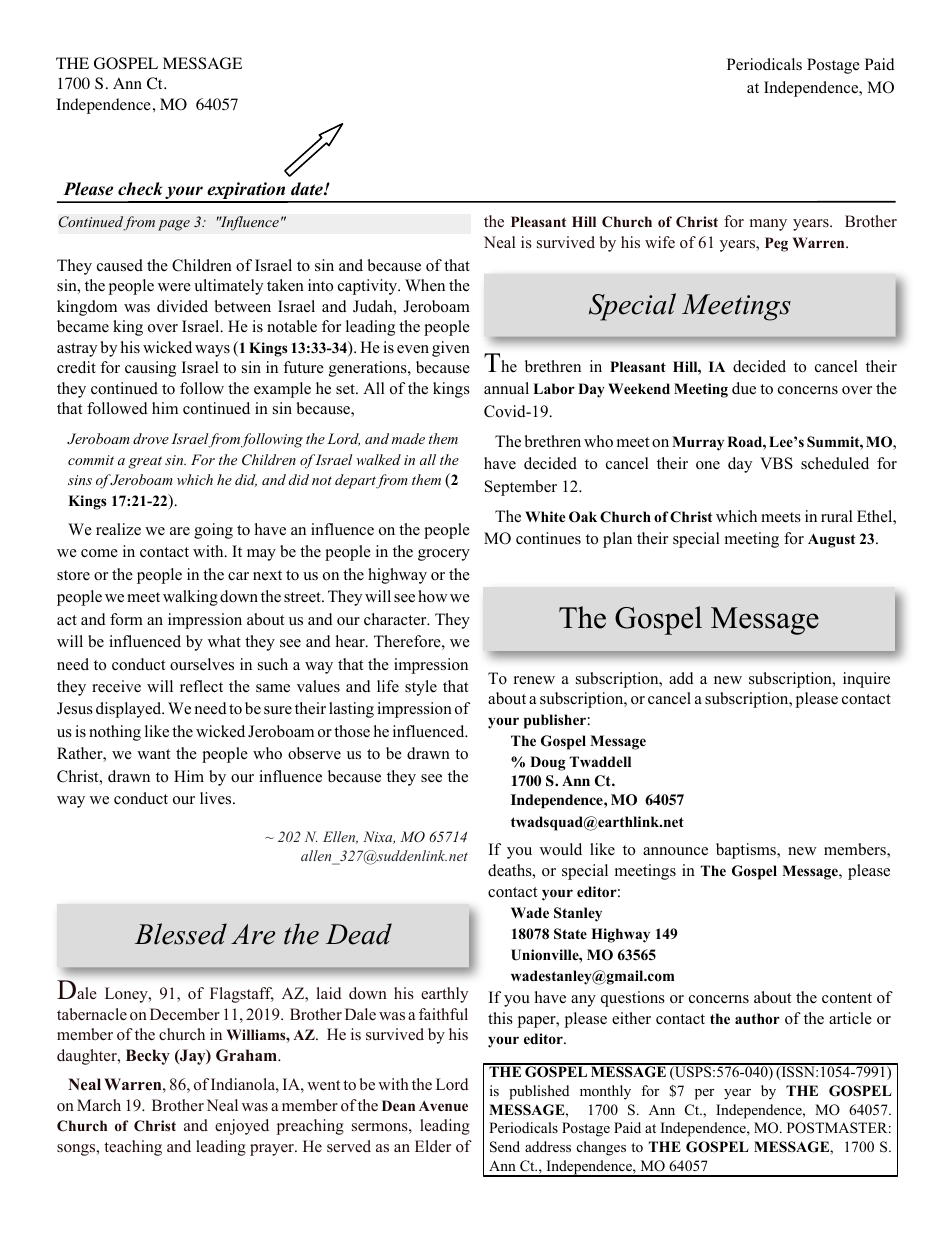  Describe the element at coordinates (776, 463) in the screenshot. I see `VBS` at that location.
